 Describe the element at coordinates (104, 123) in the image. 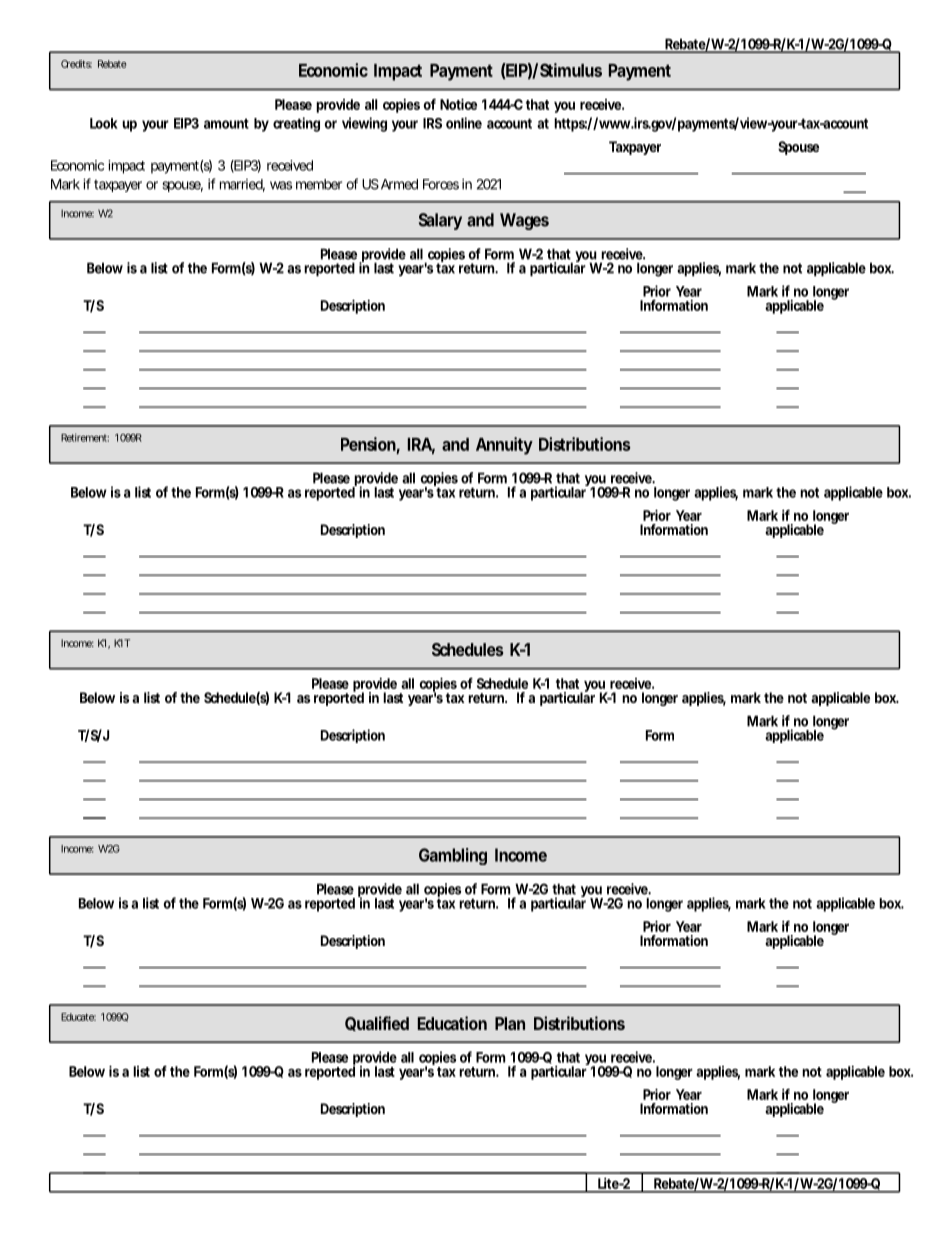

I see `Look` at that location.
